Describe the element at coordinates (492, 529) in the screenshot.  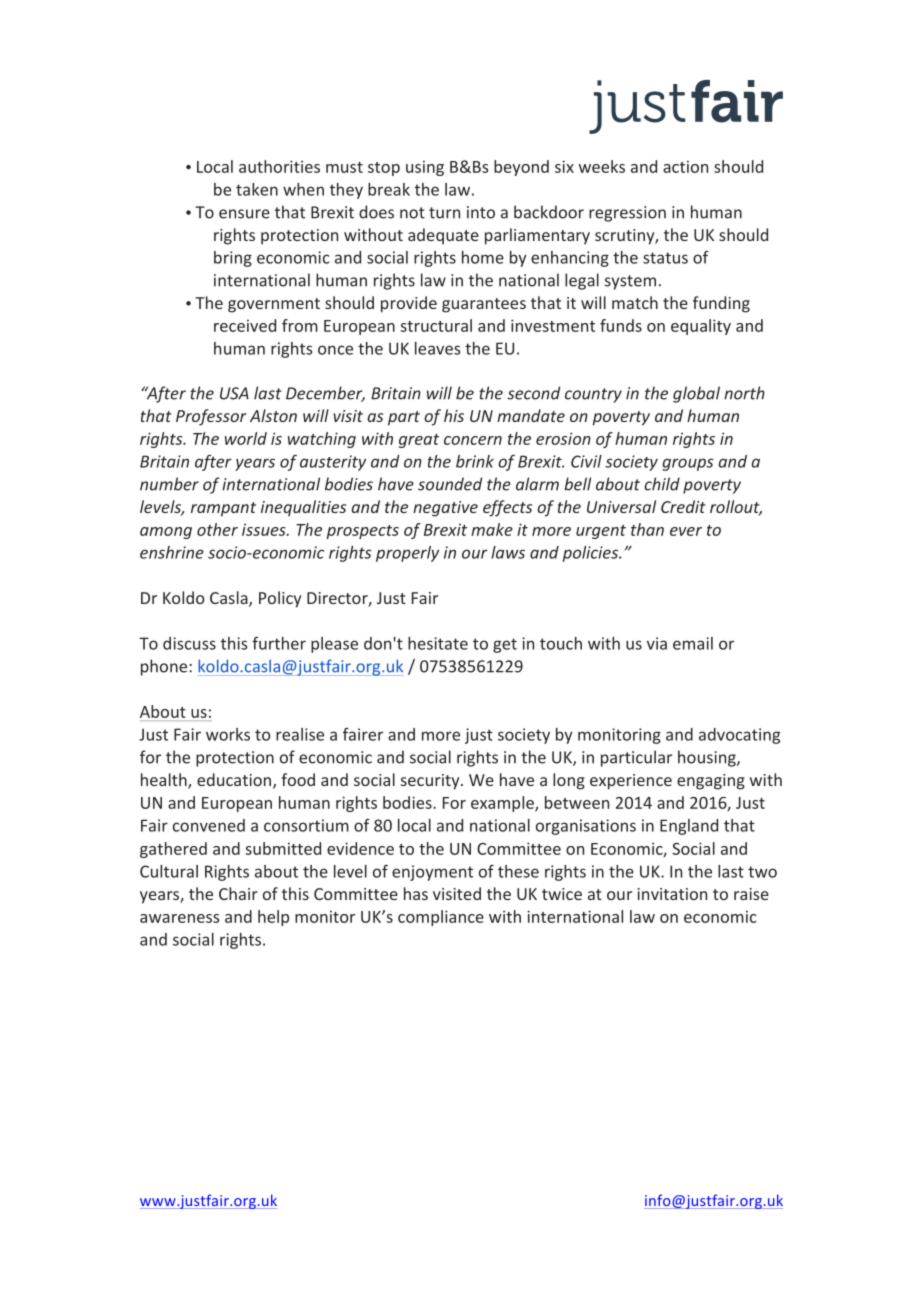
I see `make` at that location.
